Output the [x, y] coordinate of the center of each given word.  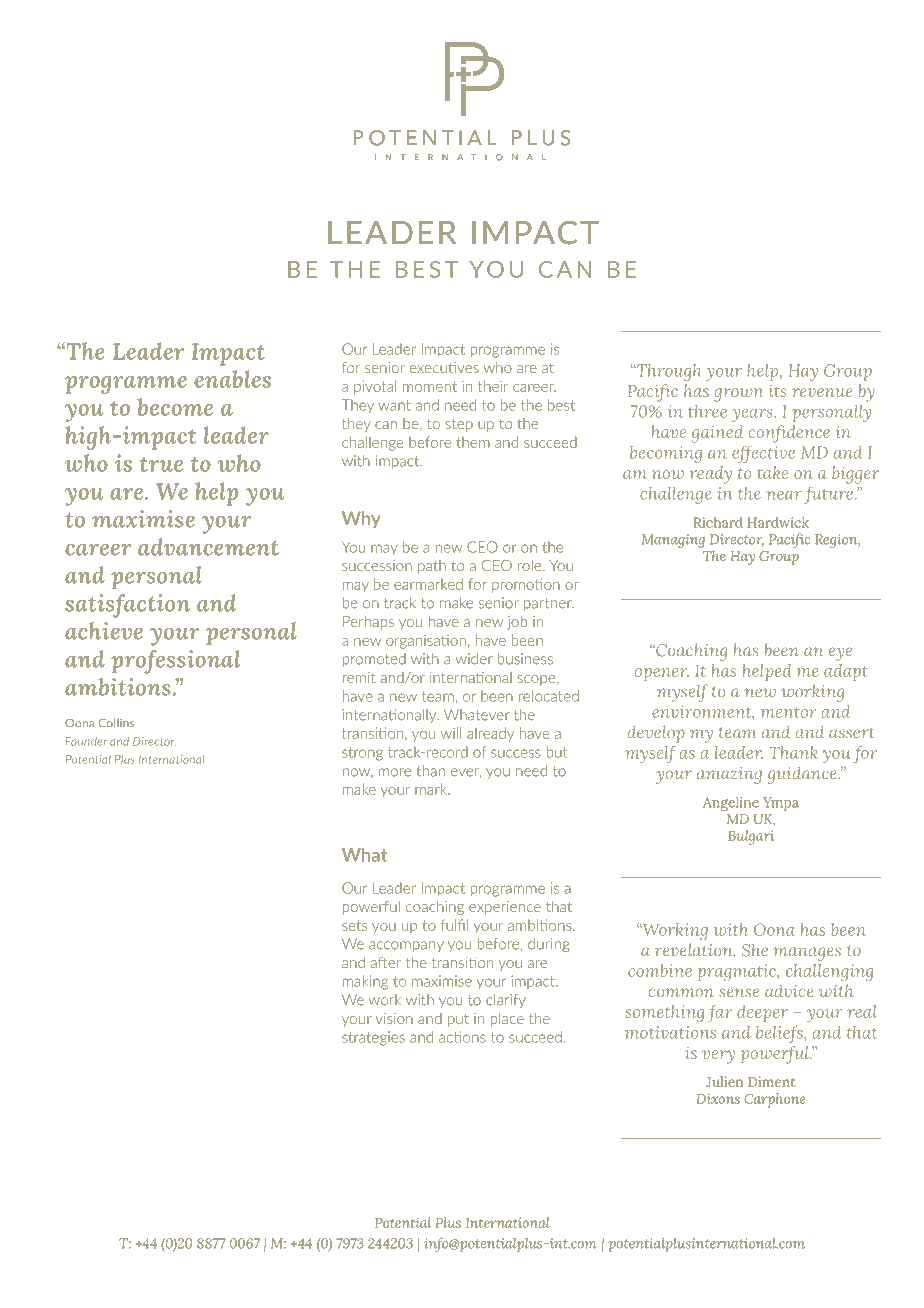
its [777, 391]
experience [505, 908]
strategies [373, 1038]
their [493, 386]
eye [840, 654]
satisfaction [127, 606]
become [175, 407]
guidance [803, 775]
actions [462, 1037]
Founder [86, 741]
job [517, 623]
